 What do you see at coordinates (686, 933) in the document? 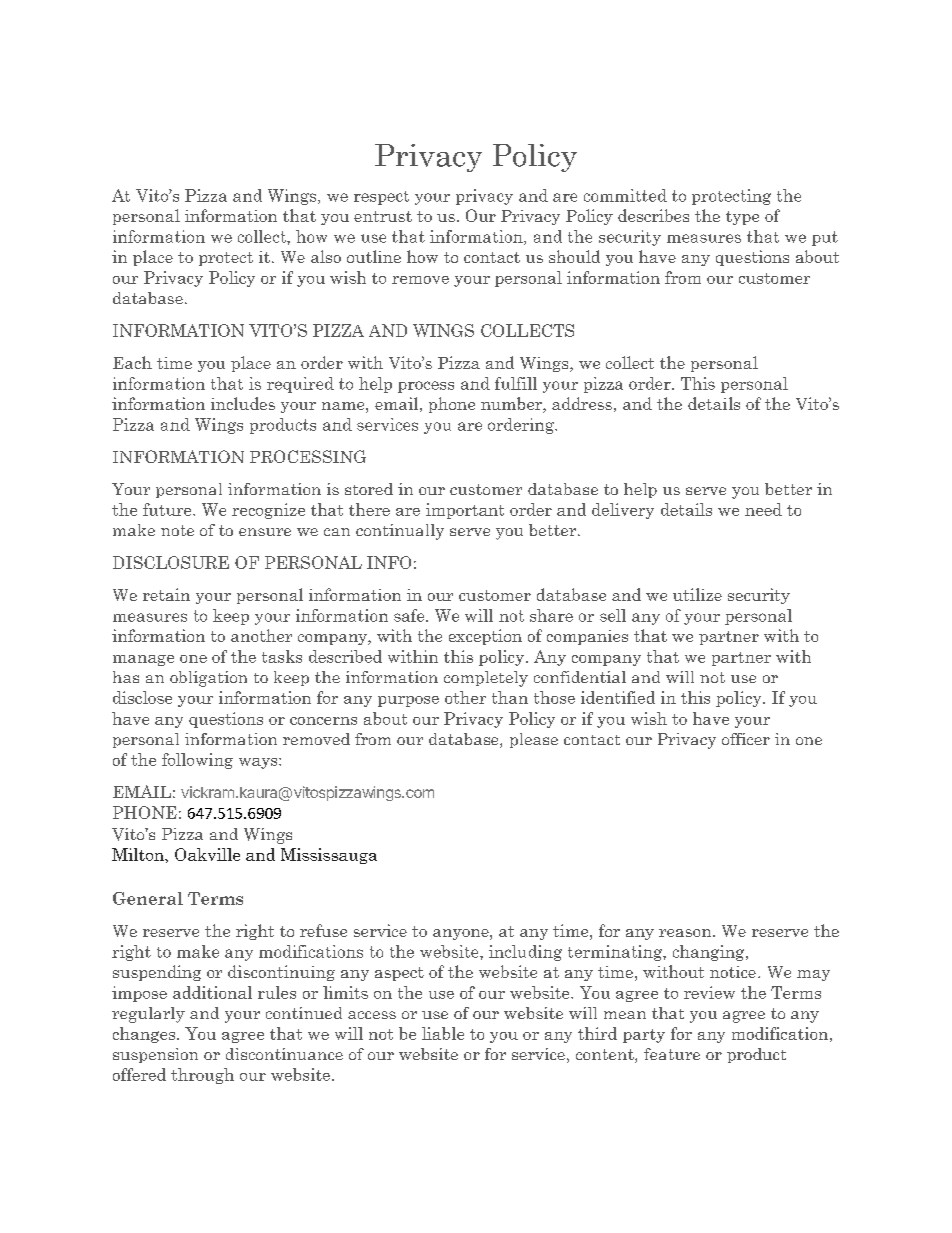
I see `reason` at bounding box center [686, 933].
